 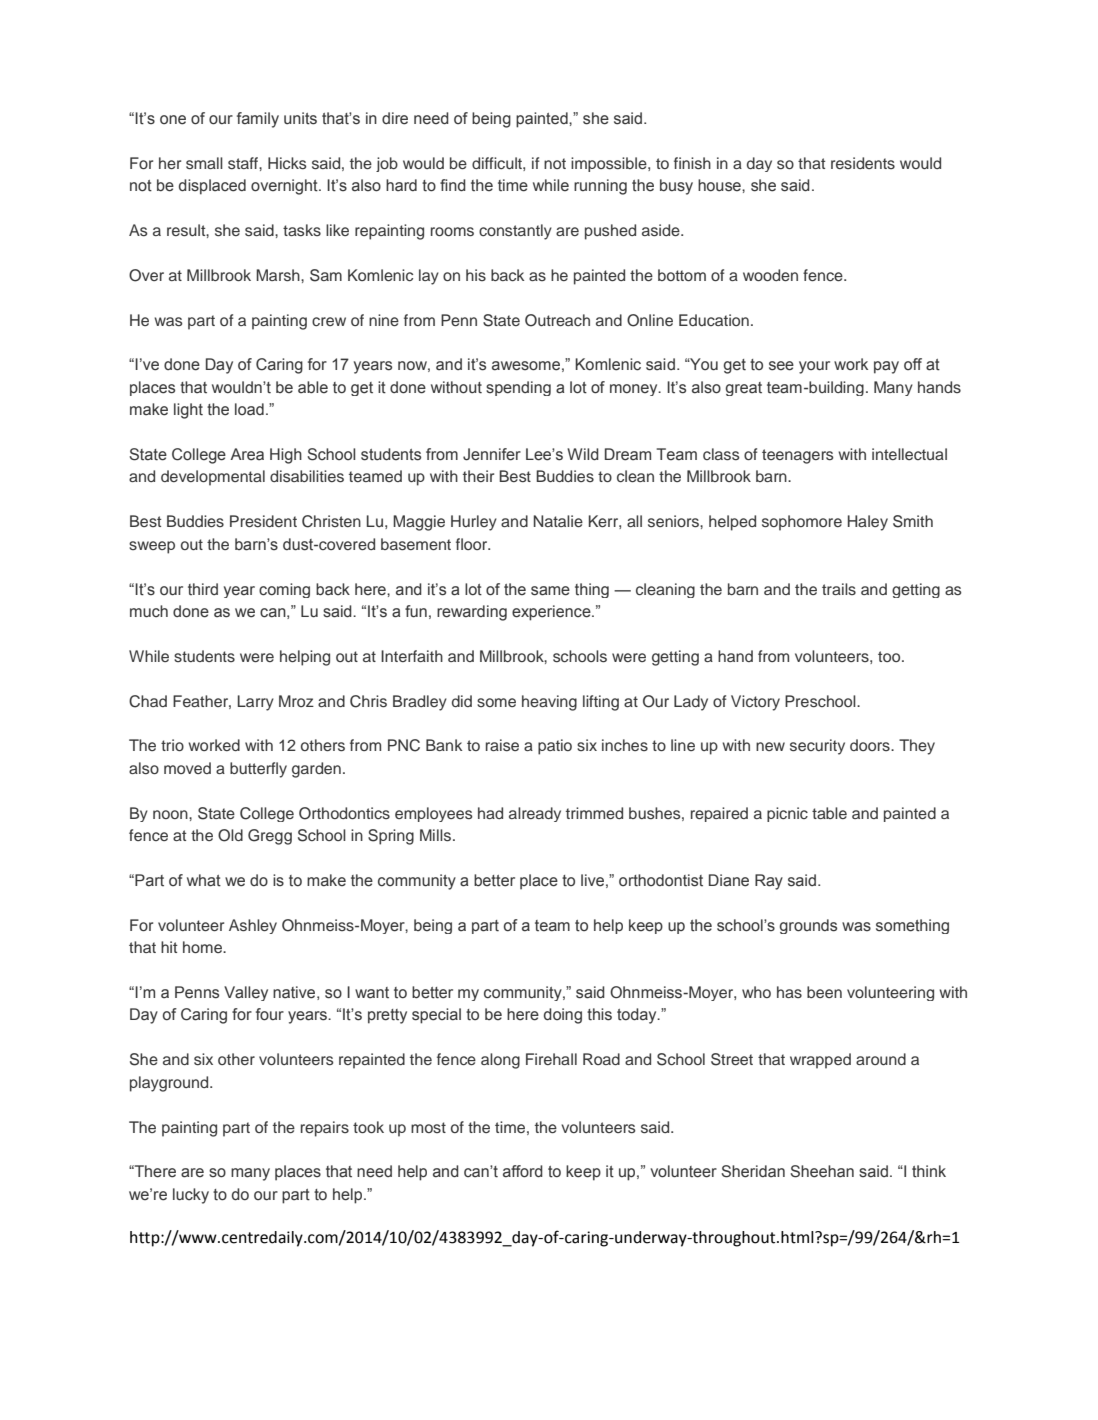 I want to click on impossible, so click(x=610, y=164).
